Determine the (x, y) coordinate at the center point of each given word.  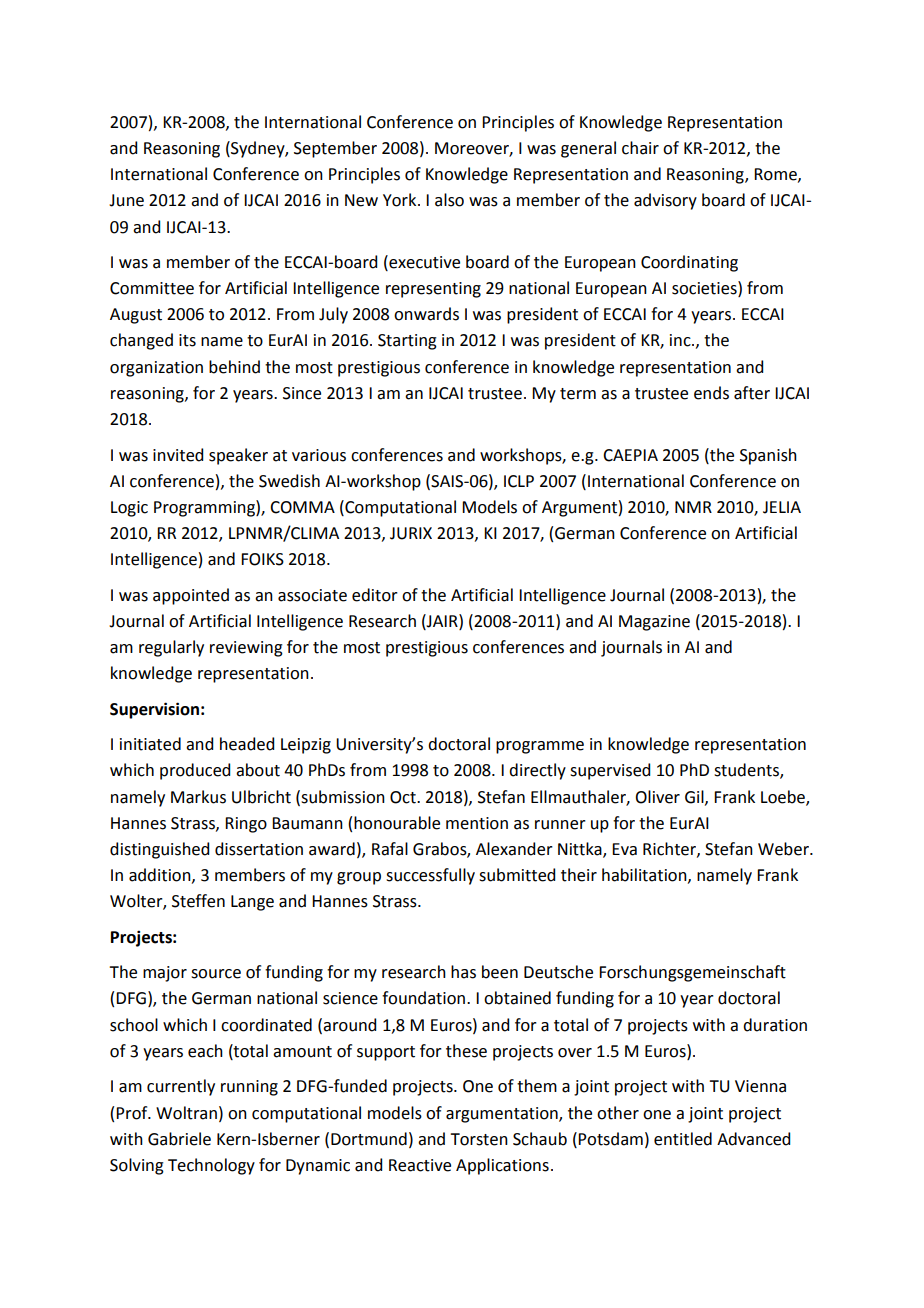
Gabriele (179, 1139)
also (449, 200)
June (126, 200)
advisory (665, 201)
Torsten (479, 1139)
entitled (683, 1139)
